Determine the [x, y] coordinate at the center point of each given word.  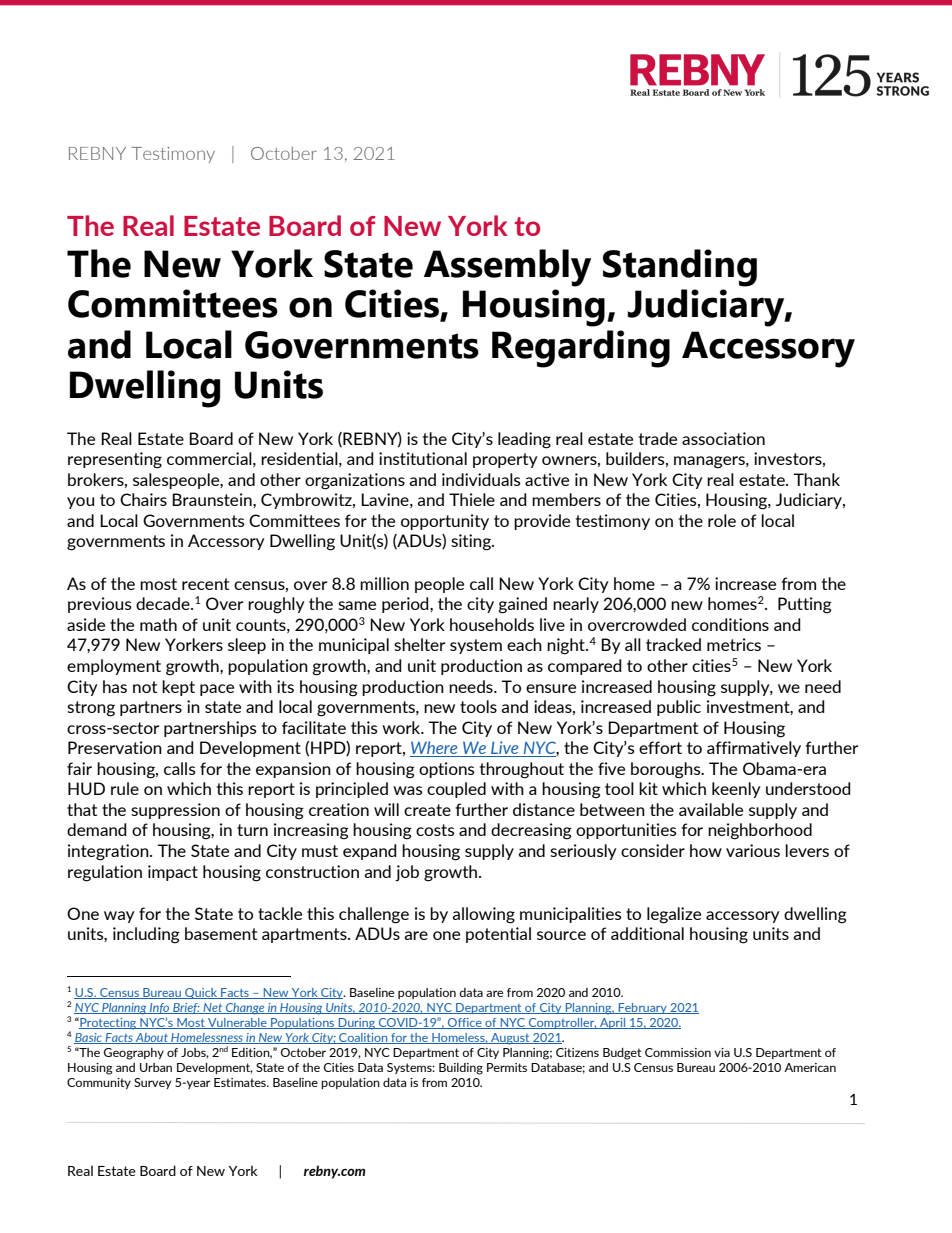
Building [461, 1069]
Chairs [143, 499]
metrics [734, 644]
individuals [481, 479]
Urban [156, 1067]
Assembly [507, 268]
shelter [419, 644]
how [706, 850]
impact [173, 873]
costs [435, 830]
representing [115, 460]
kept [178, 688]
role [722, 520]
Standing [680, 268]
